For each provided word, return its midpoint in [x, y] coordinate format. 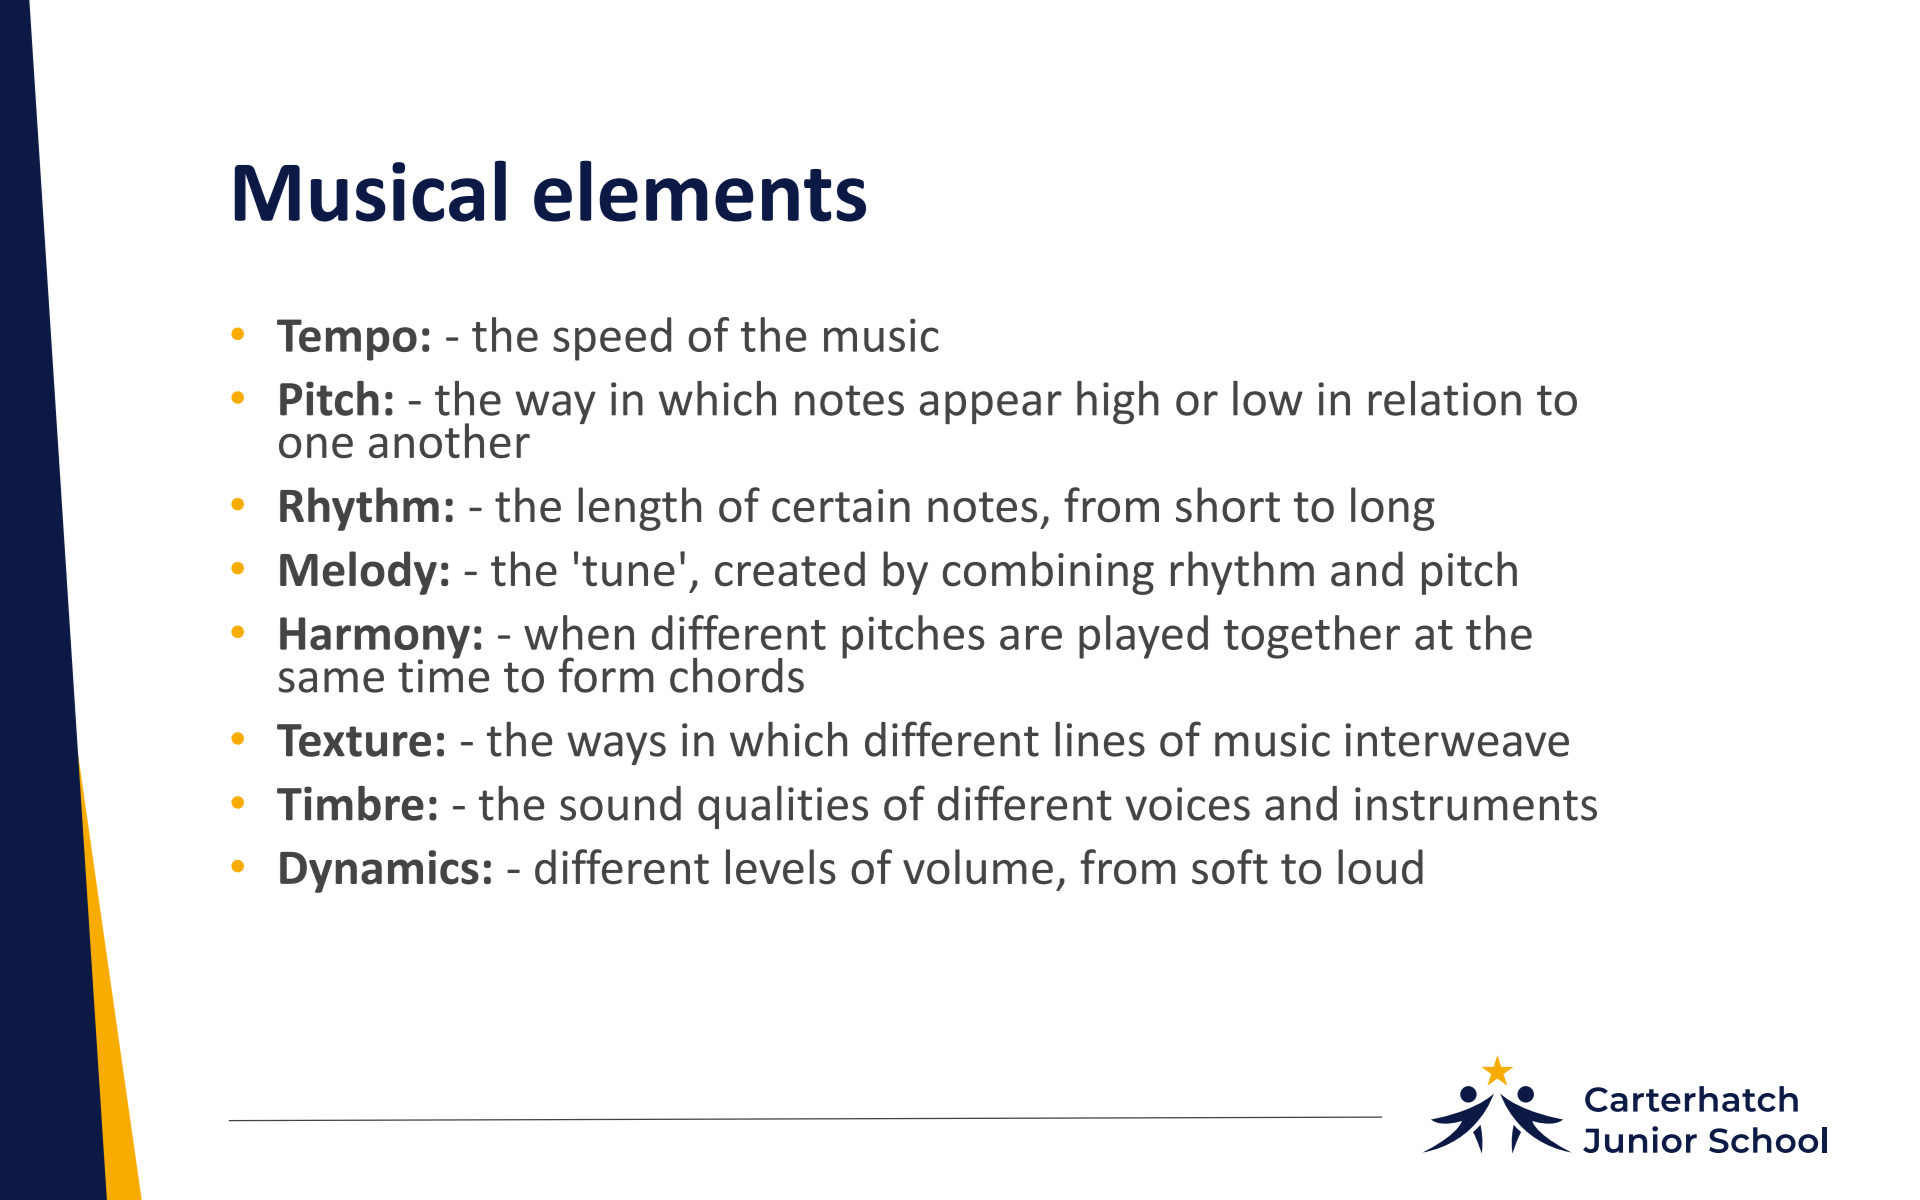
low [1268, 398]
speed [612, 339]
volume [978, 867]
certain [841, 506]
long [1393, 509]
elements [700, 191]
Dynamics [379, 871]
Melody [358, 573]
